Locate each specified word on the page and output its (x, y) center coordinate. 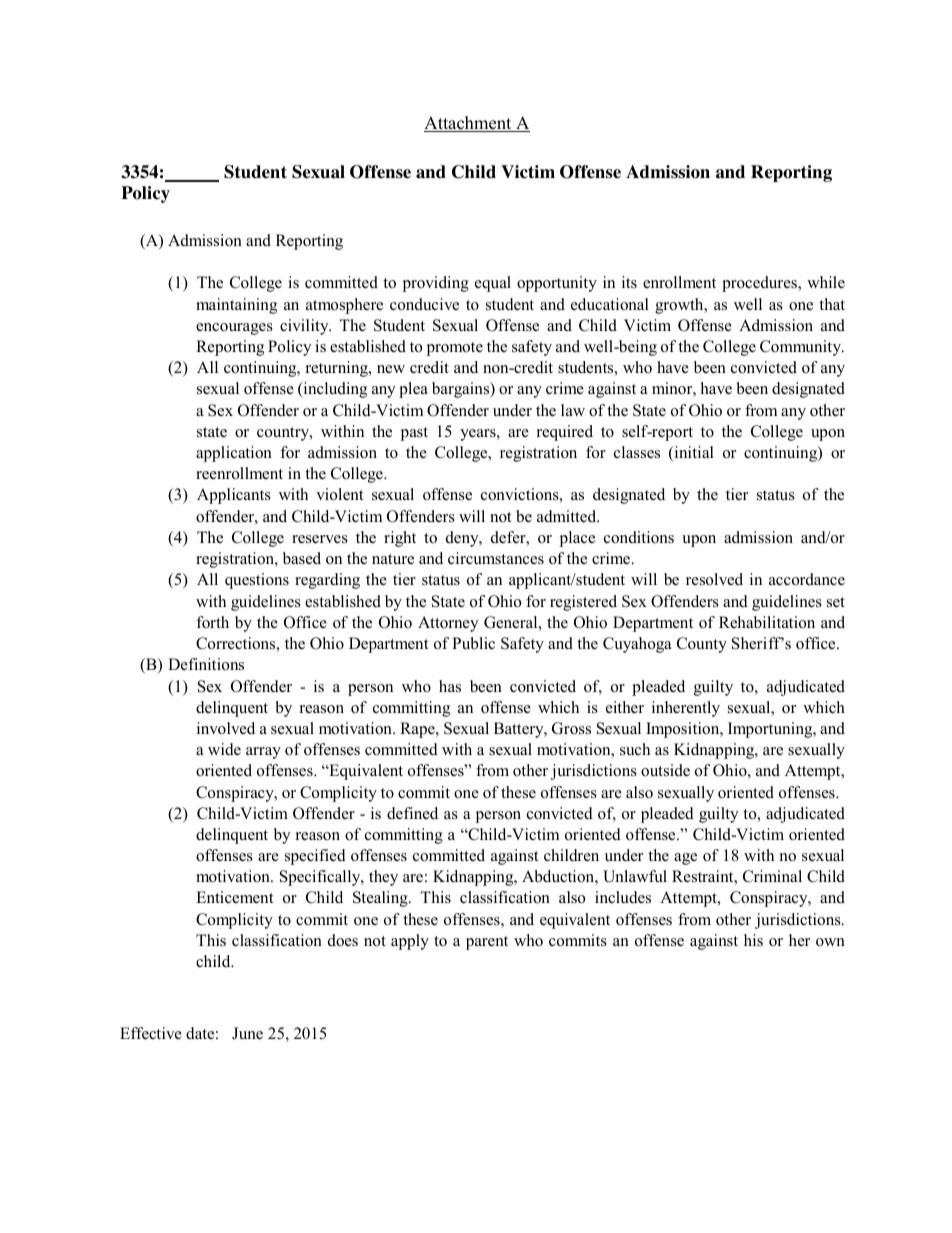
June (247, 1033)
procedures (760, 284)
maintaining (236, 306)
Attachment (469, 124)
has (450, 686)
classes (637, 452)
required (565, 433)
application (234, 454)
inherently (686, 709)
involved (226, 728)
